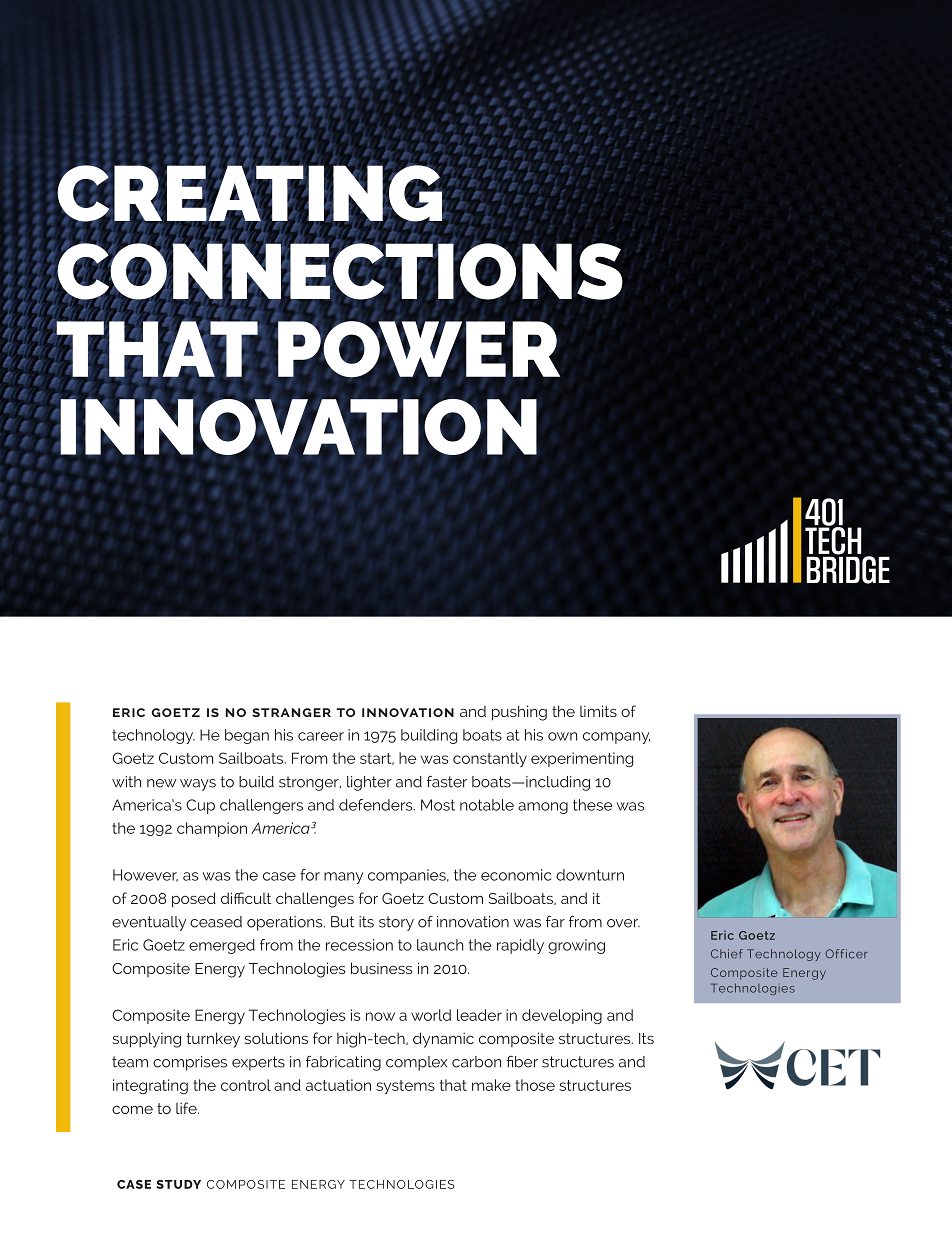 This page has width=952, height=1233. I want to click on POWER, so click(418, 348).
